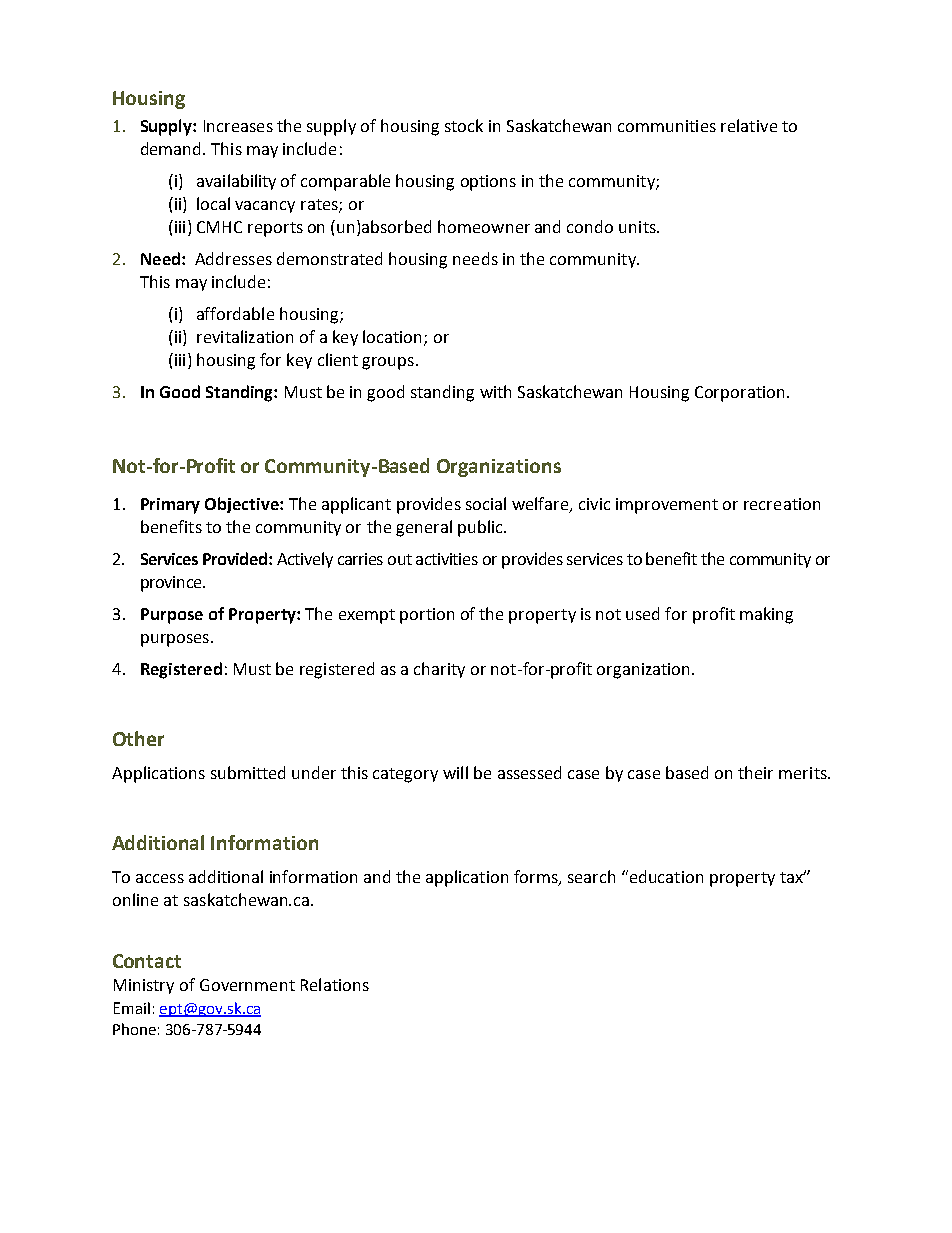 The image size is (952, 1233). What do you see at coordinates (739, 394) in the image?
I see `Corporation` at bounding box center [739, 394].
